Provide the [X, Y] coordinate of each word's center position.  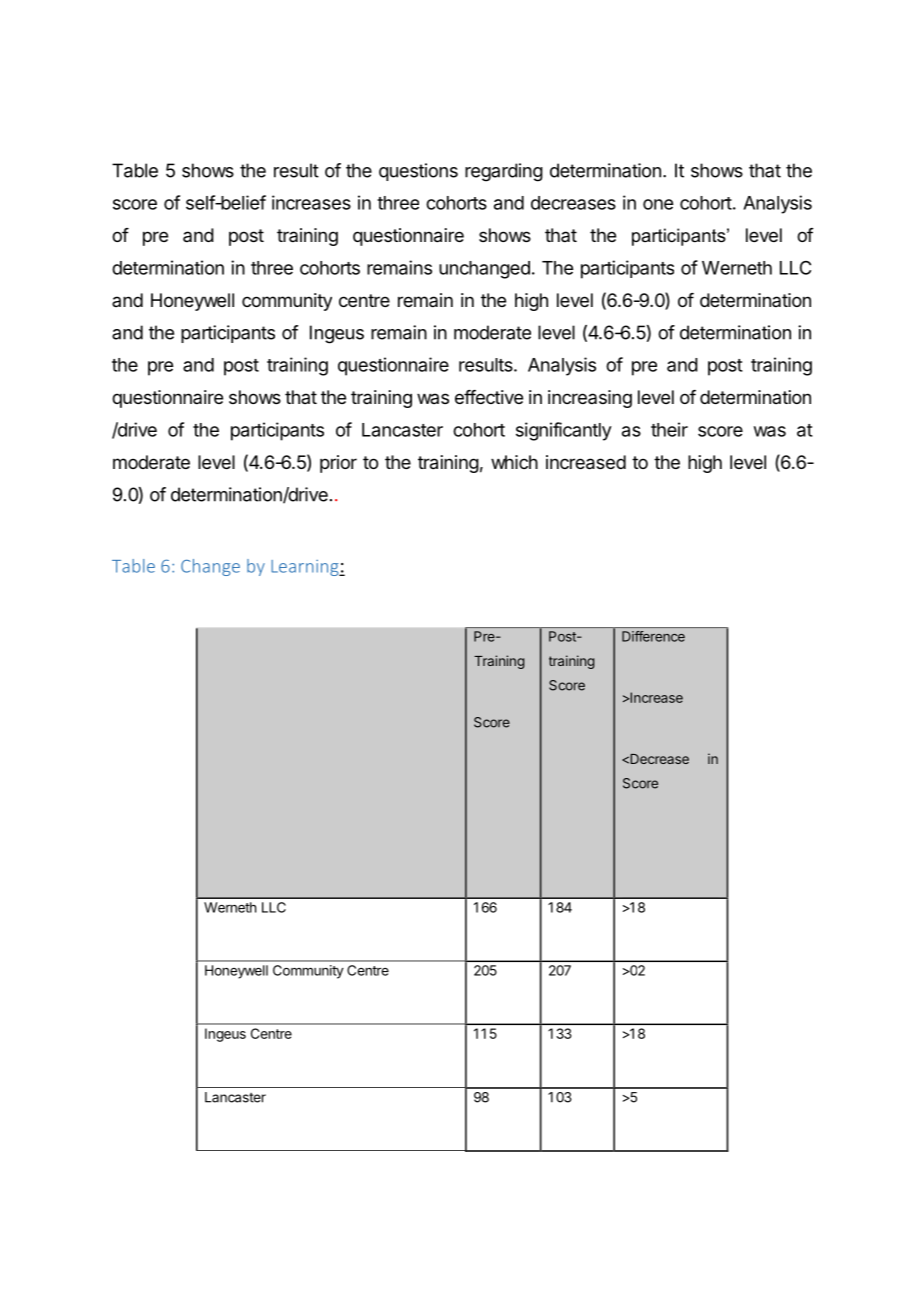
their [669, 429]
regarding [504, 172]
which [514, 462]
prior [338, 464]
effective [489, 397]
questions [418, 172]
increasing [590, 399]
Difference [653, 636]
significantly [564, 431]
